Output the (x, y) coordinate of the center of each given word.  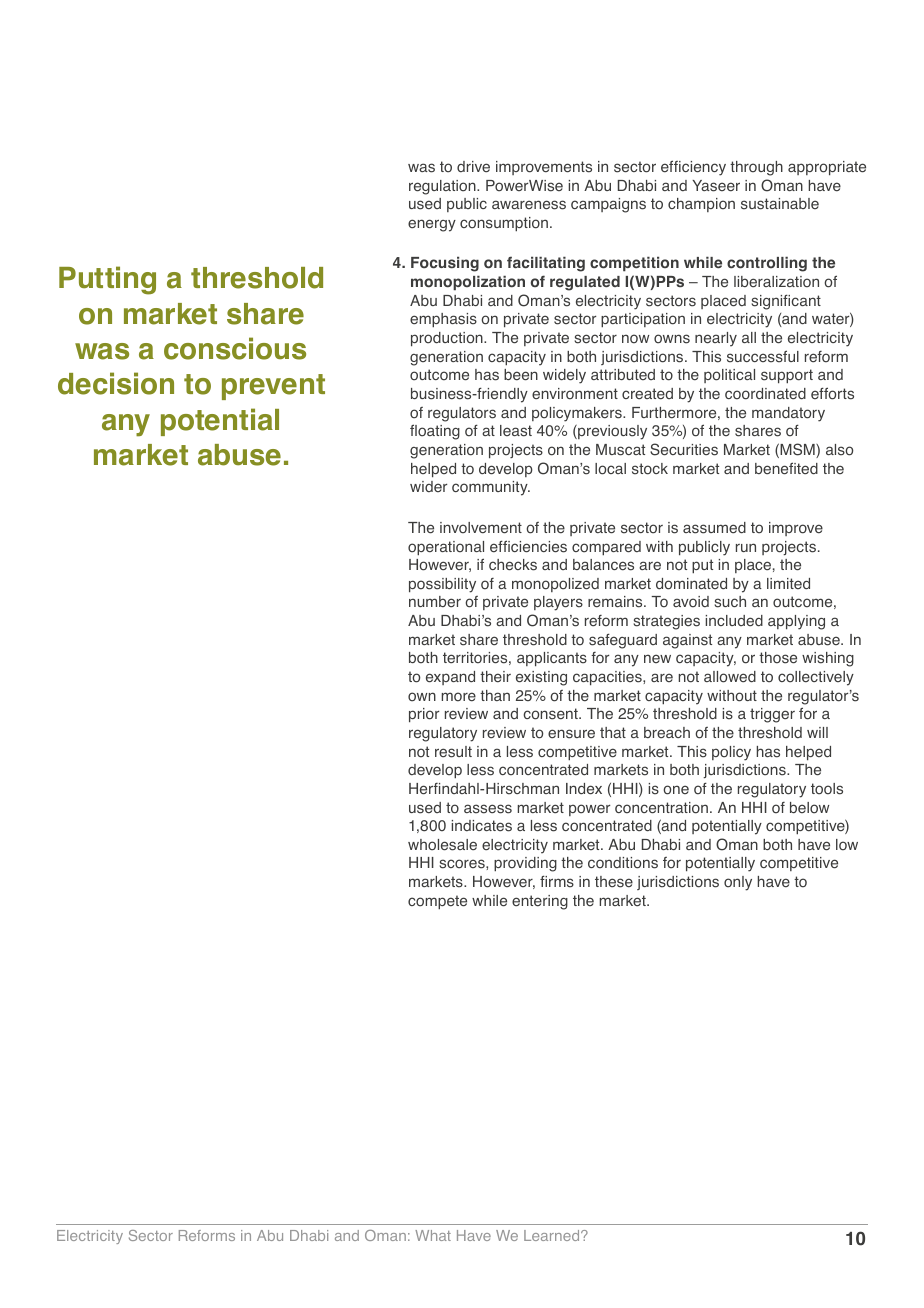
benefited (786, 468)
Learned (553, 1235)
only (738, 883)
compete (437, 902)
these (614, 882)
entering (540, 902)
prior (424, 715)
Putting (107, 280)
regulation (443, 187)
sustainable (780, 204)
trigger (772, 715)
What (433, 1235)
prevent (273, 387)
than (495, 695)
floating (435, 432)
